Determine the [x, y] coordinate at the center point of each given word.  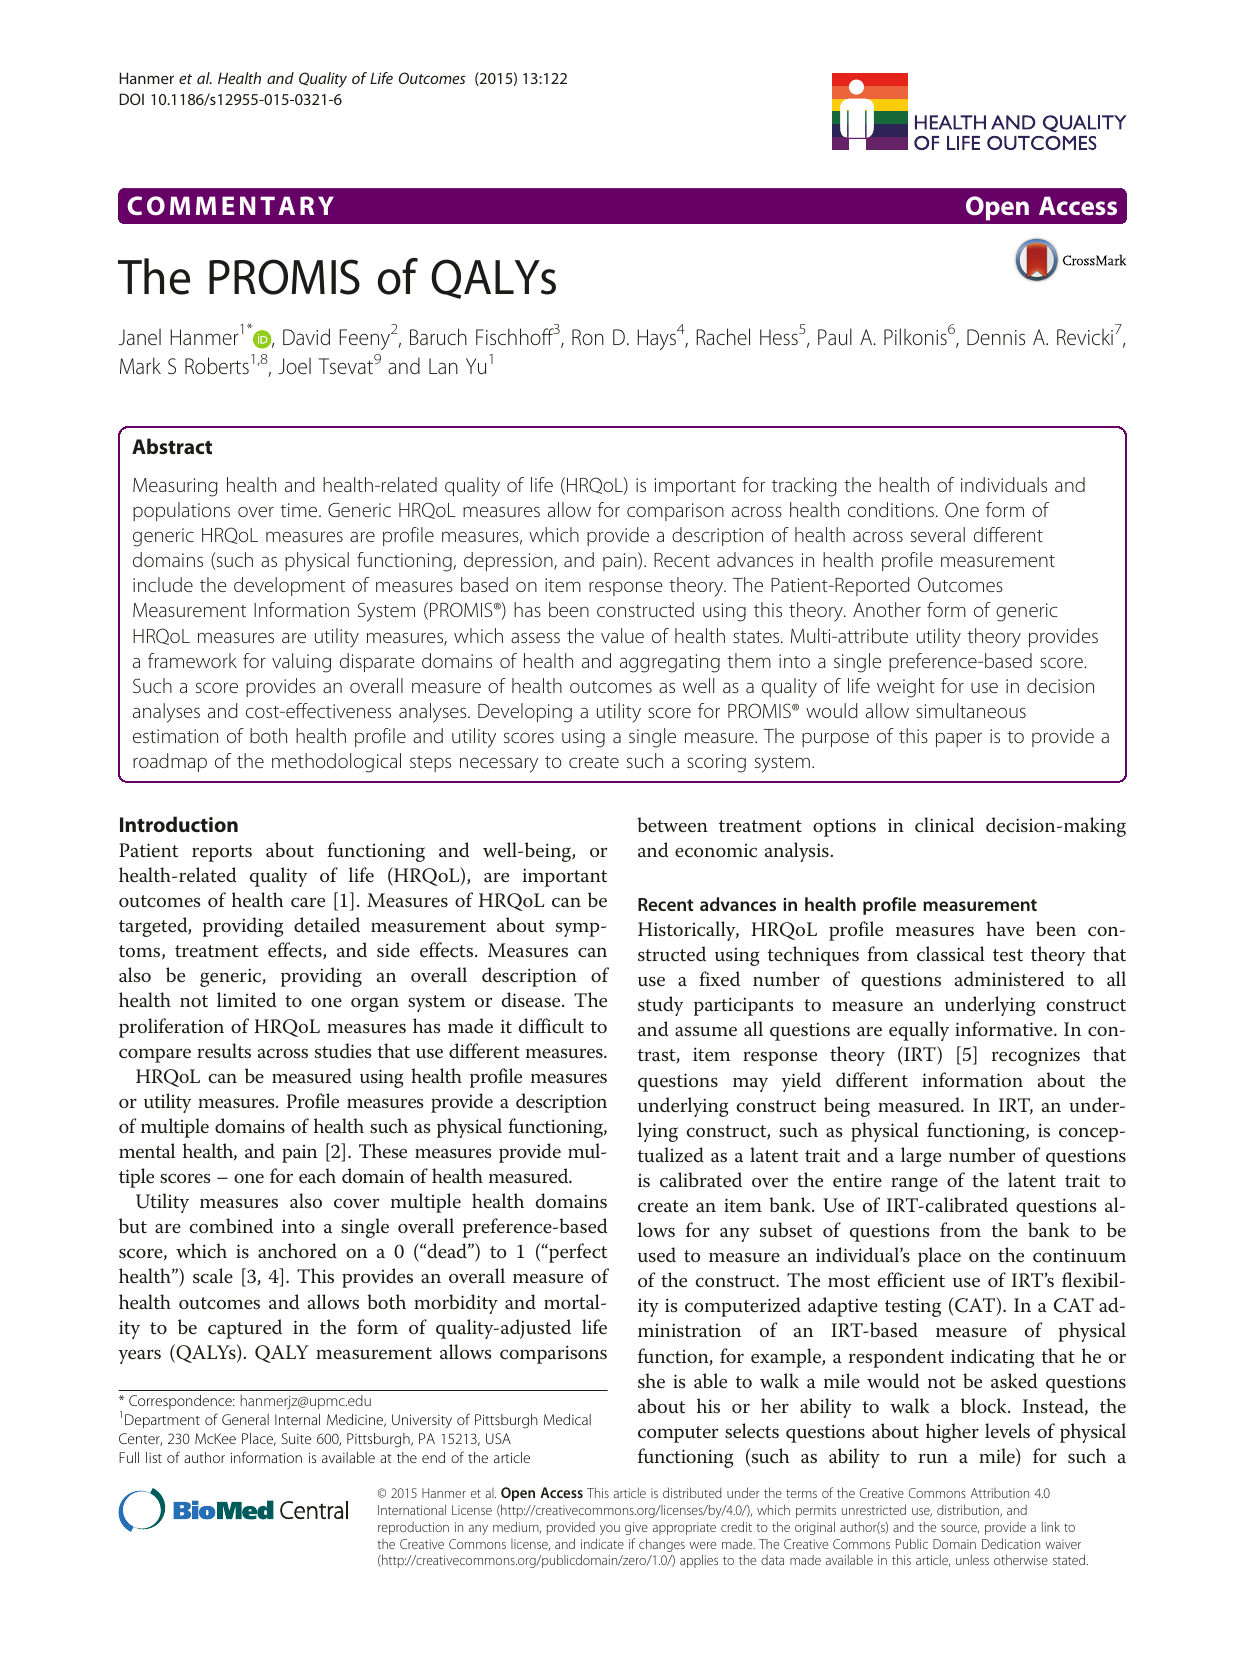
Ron [588, 337]
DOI [131, 99]
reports [222, 853]
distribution [969, 1510]
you [610, 1530]
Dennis [996, 337]
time [300, 510]
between [672, 825]
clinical [944, 825]
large [921, 1157]
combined [231, 1226]
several [938, 534]
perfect [577, 1253]
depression [509, 561]
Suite [296, 1438]
